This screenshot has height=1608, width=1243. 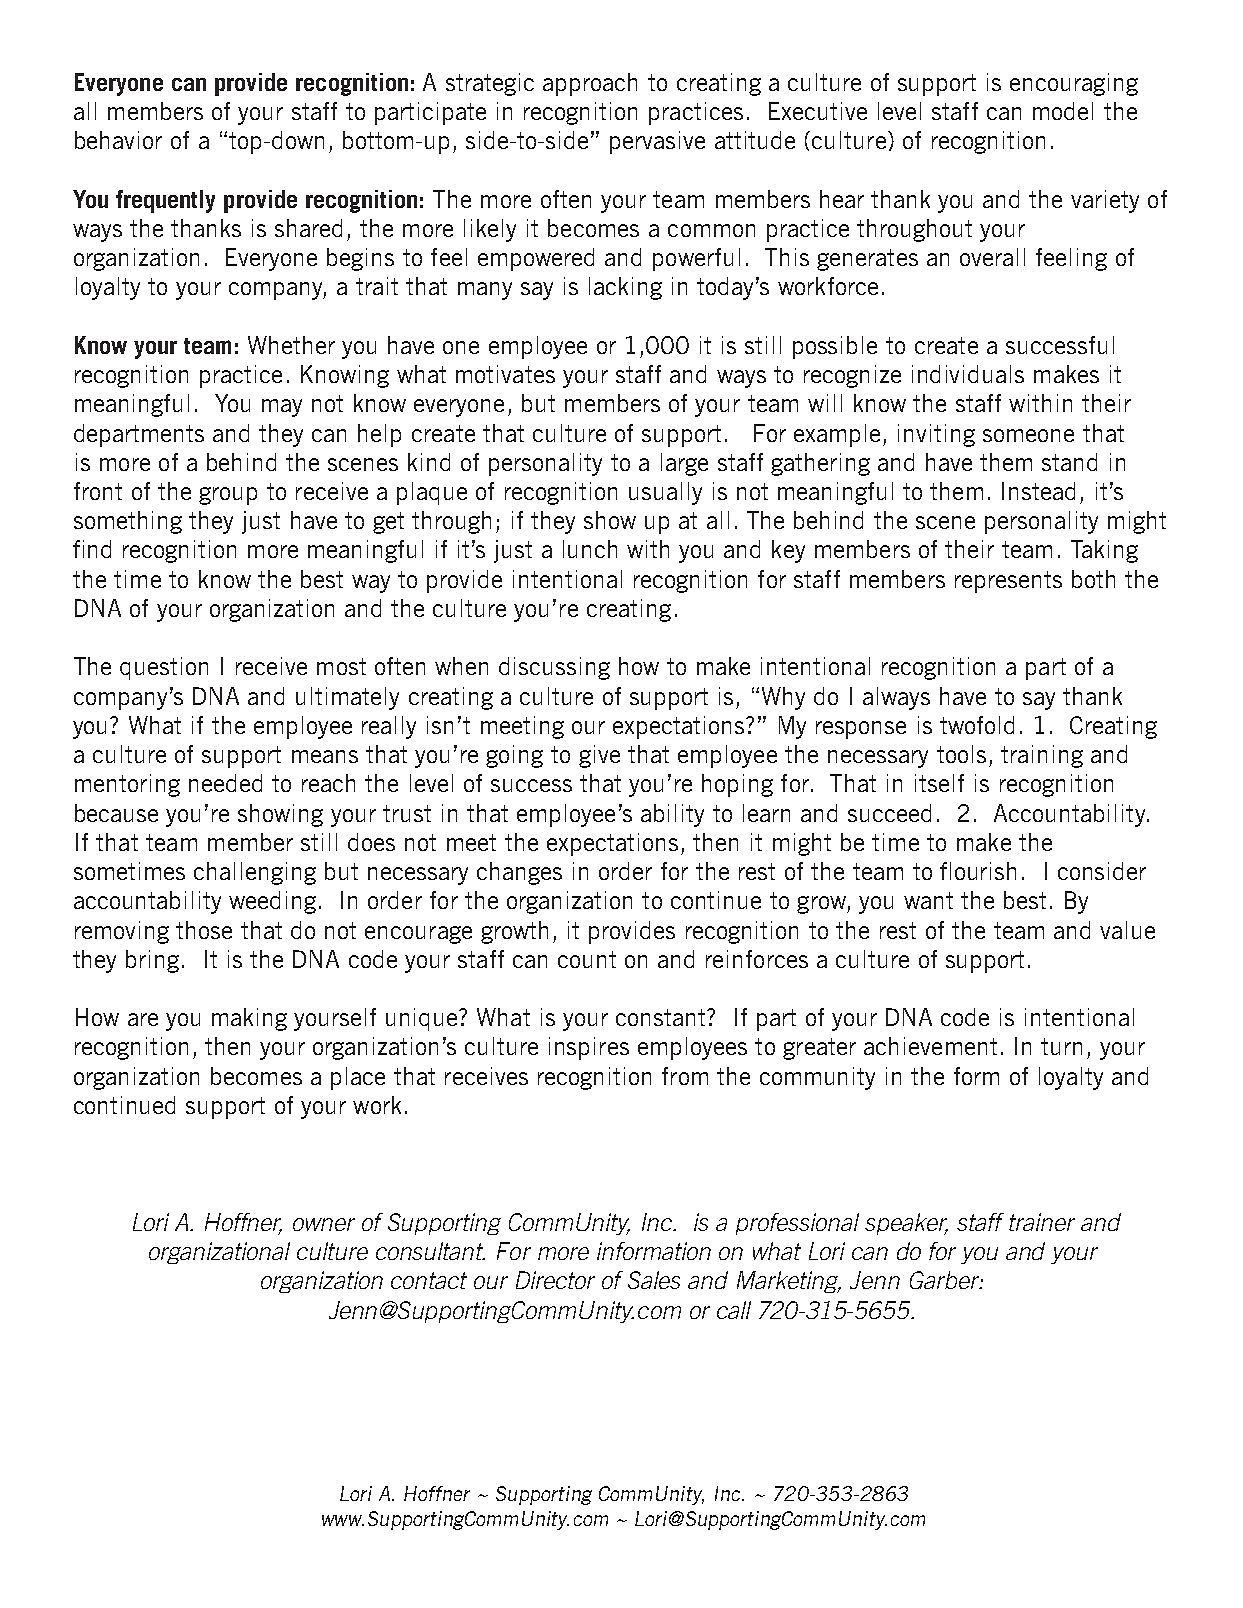 What do you see at coordinates (505, 374) in the screenshot?
I see `motivates` at bounding box center [505, 374].
